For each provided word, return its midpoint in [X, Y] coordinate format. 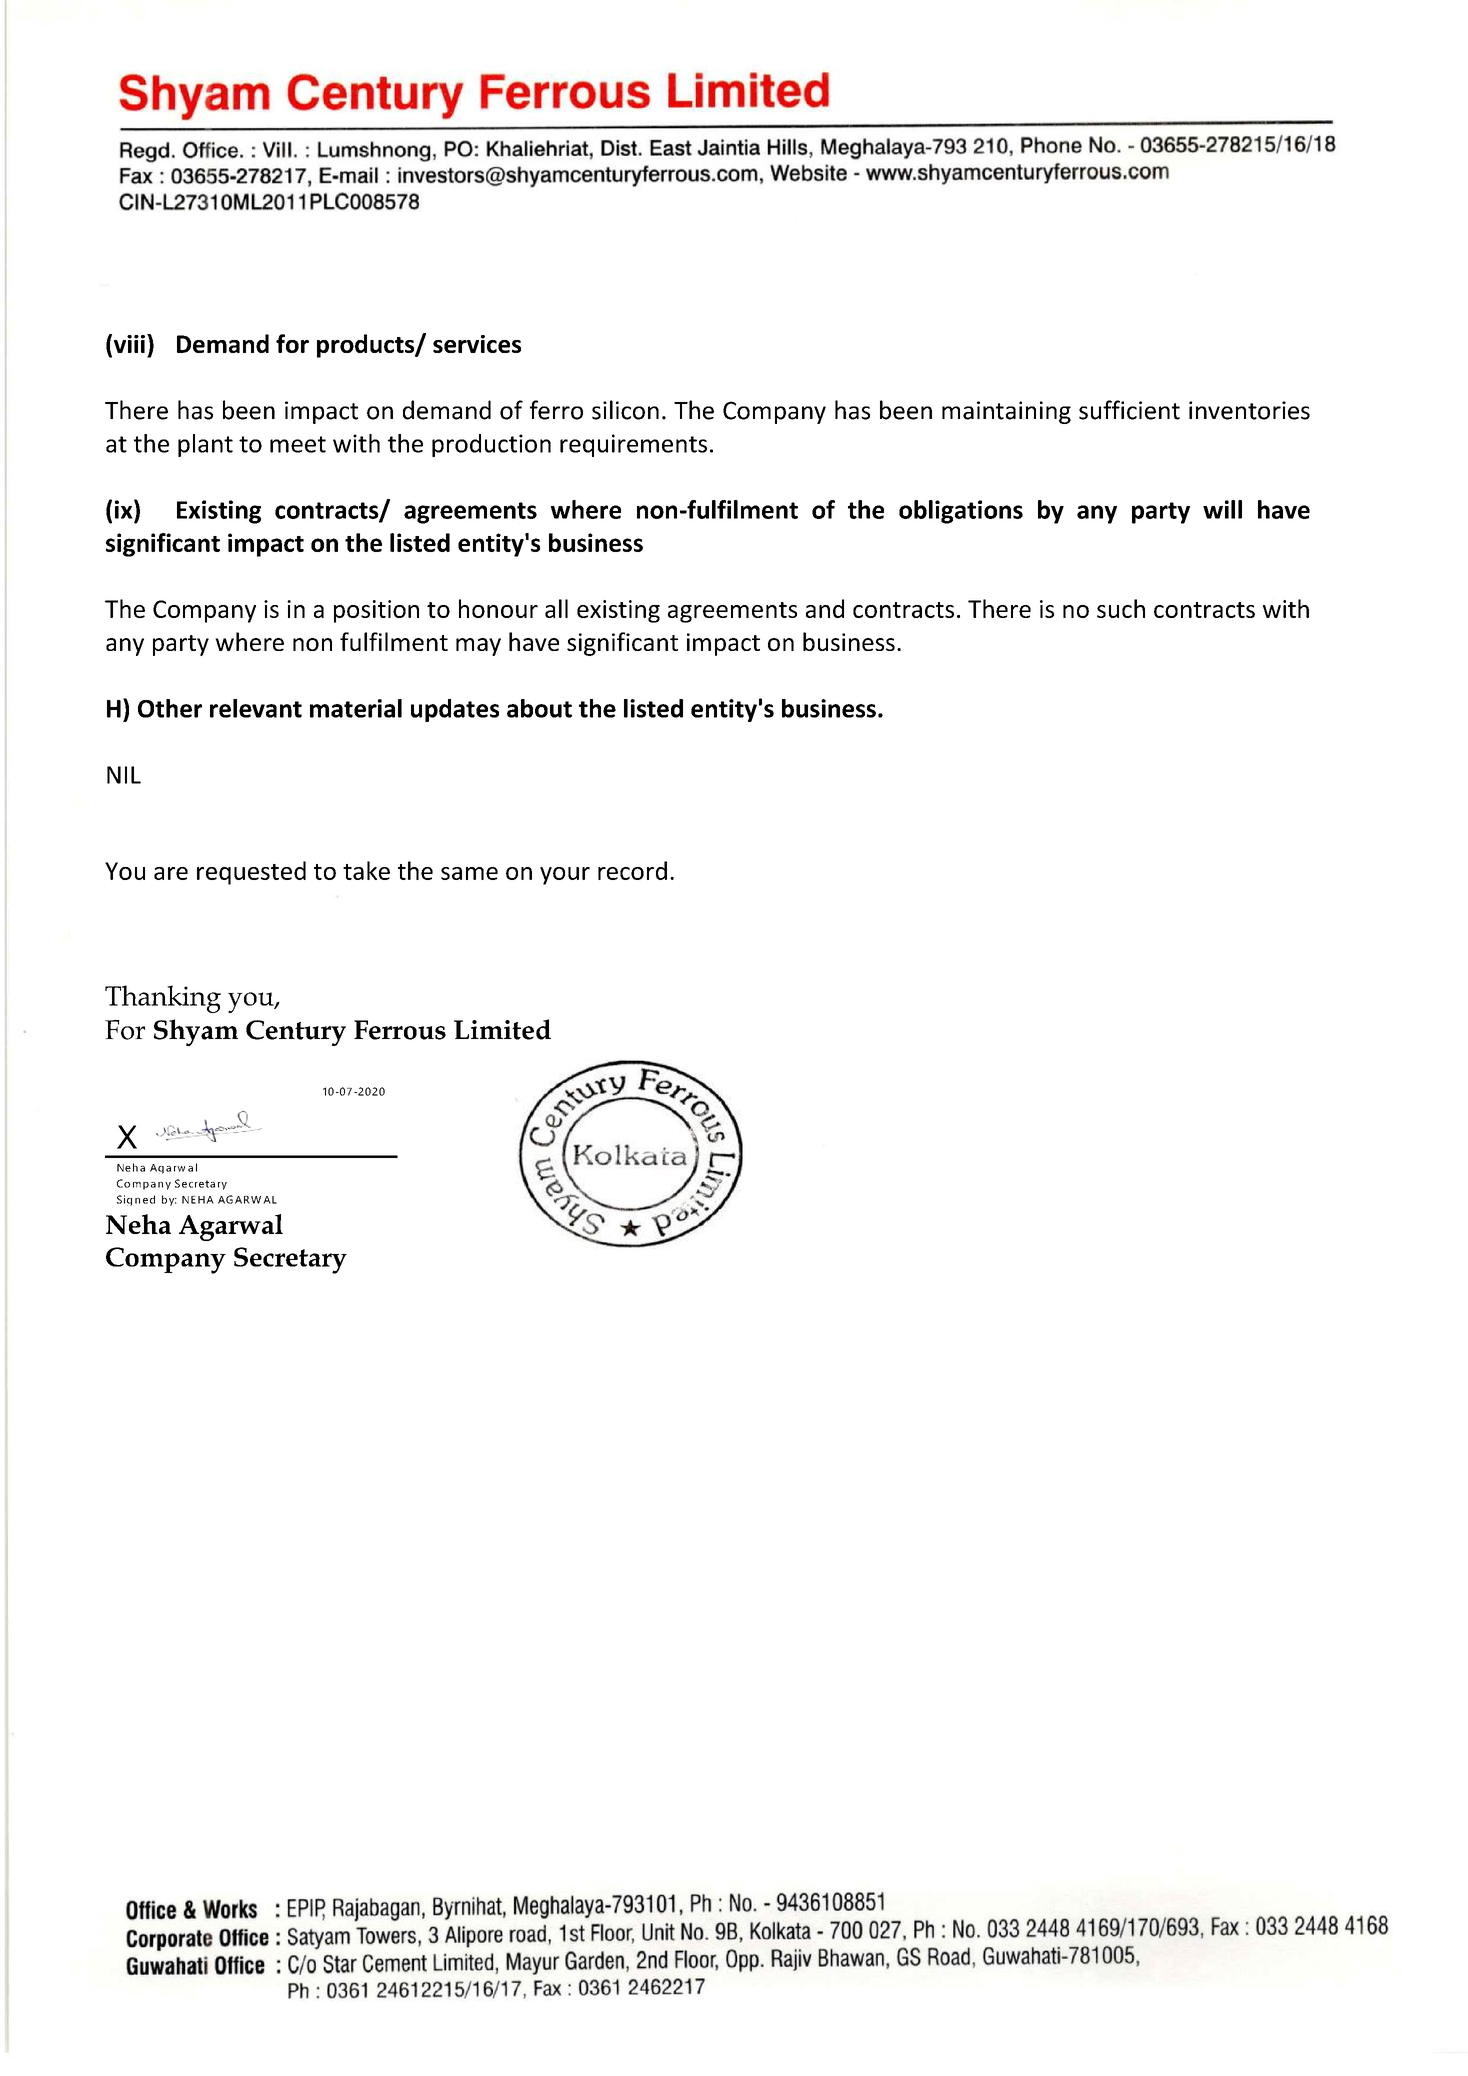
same [469, 873]
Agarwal [231, 1227]
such [1121, 608]
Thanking [163, 999]
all [556, 608]
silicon [625, 410]
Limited [502, 1029]
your [565, 876]
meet [298, 444]
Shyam [196, 1032]
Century [296, 1033]
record [632, 870]
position [376, 611]
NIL [124, 775]
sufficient [1129, 410]
